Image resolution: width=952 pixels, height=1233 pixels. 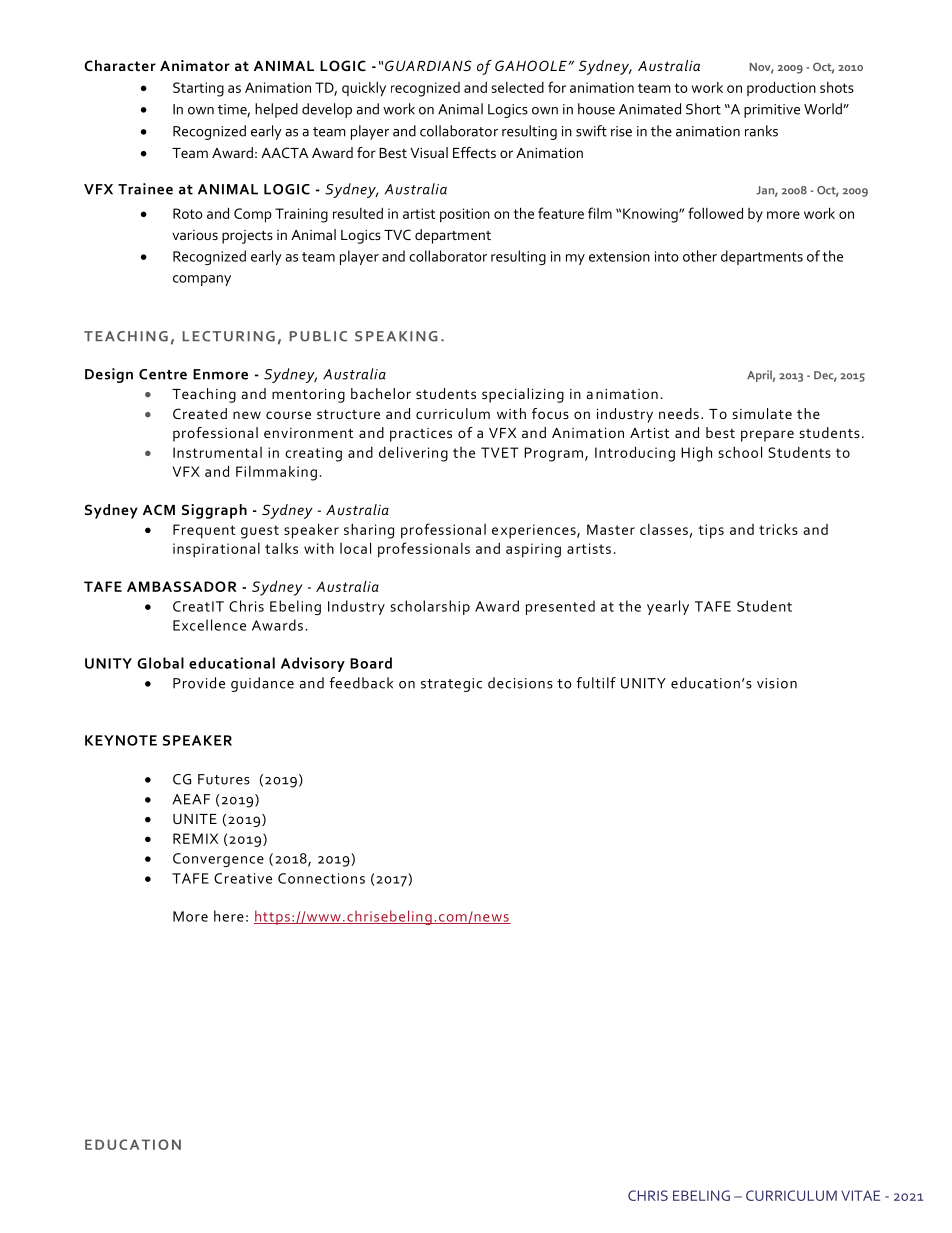 What do you see at coordinates (767, 436) in the screenshot?
I see `prepare` at bounding box center [767, 436].
